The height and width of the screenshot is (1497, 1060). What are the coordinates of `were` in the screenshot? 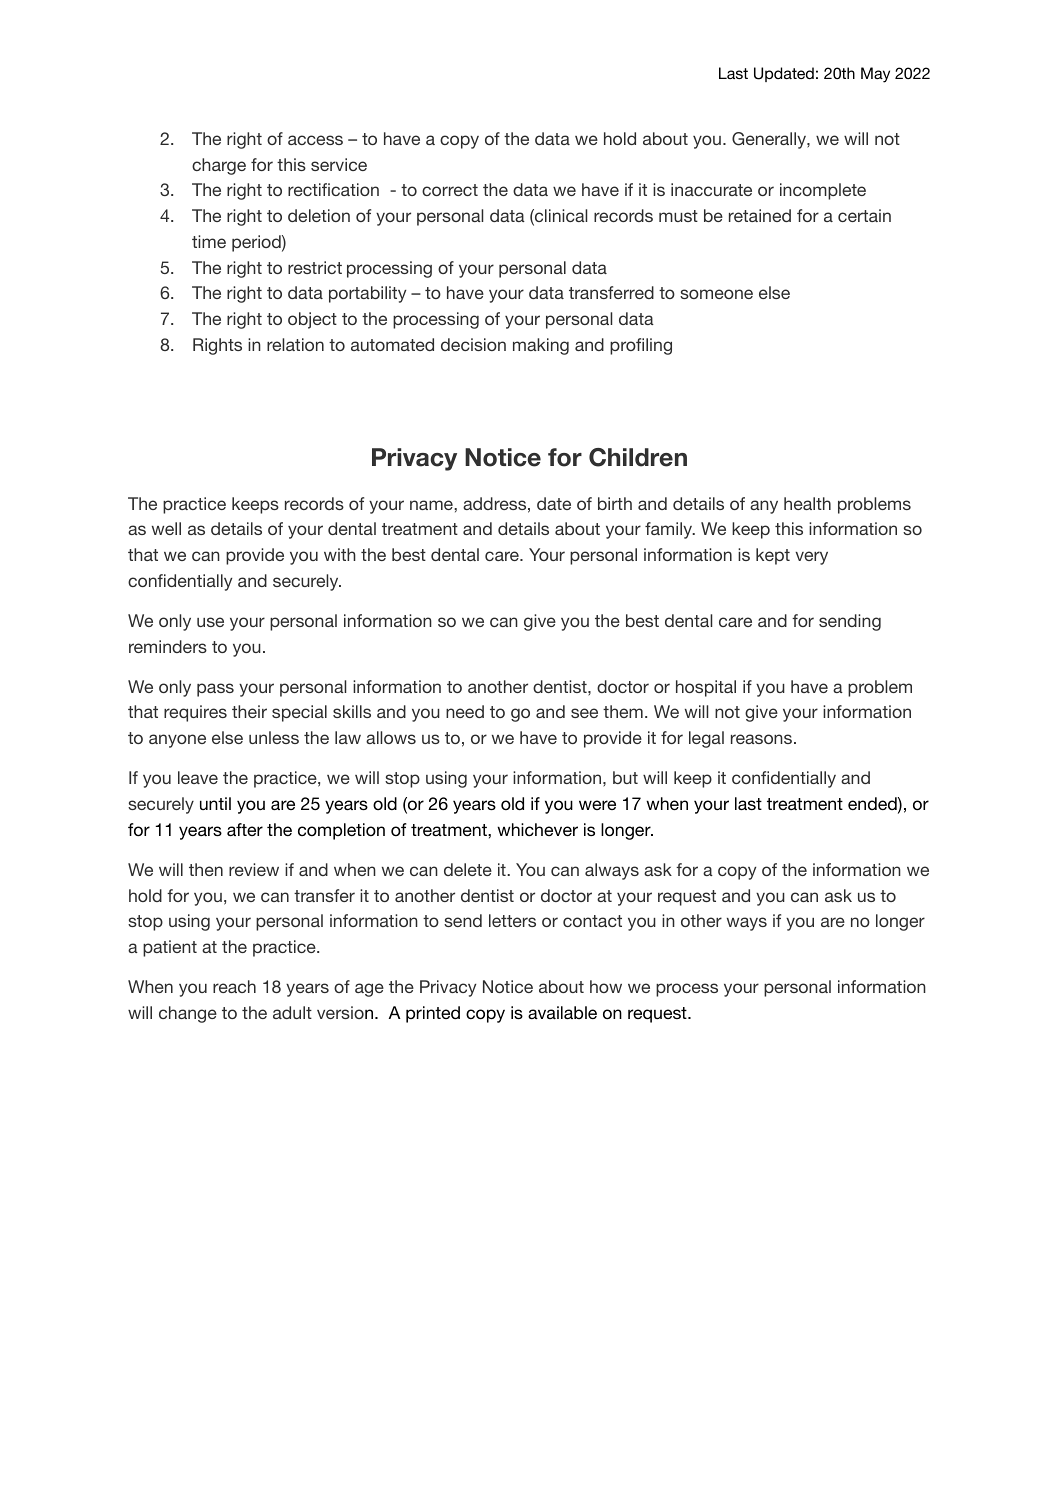 It's located at (597, 805).
